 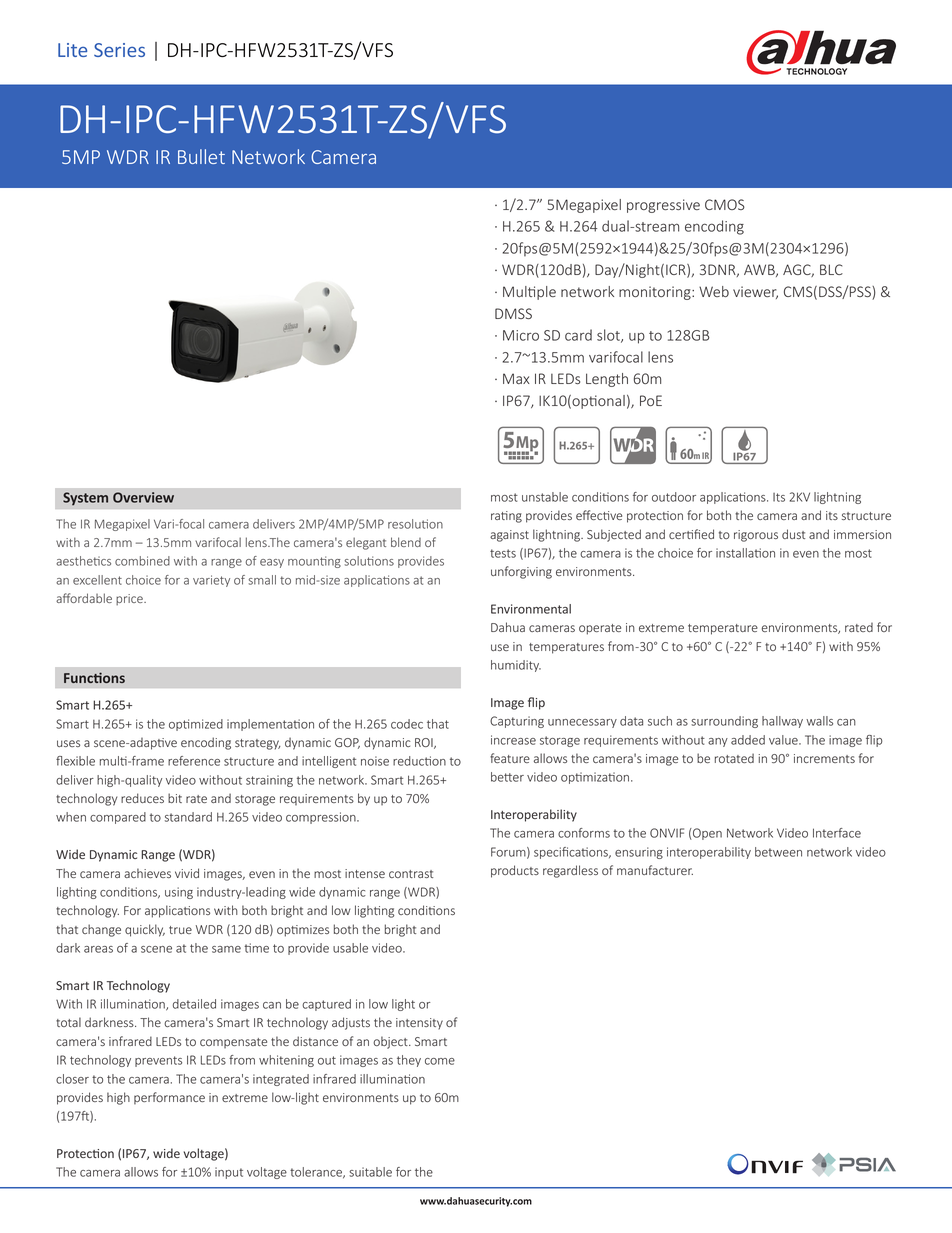 What do you see at coordinates (725, 204) in the document?
I see `CMOS` at bounding box center [725, 204].
